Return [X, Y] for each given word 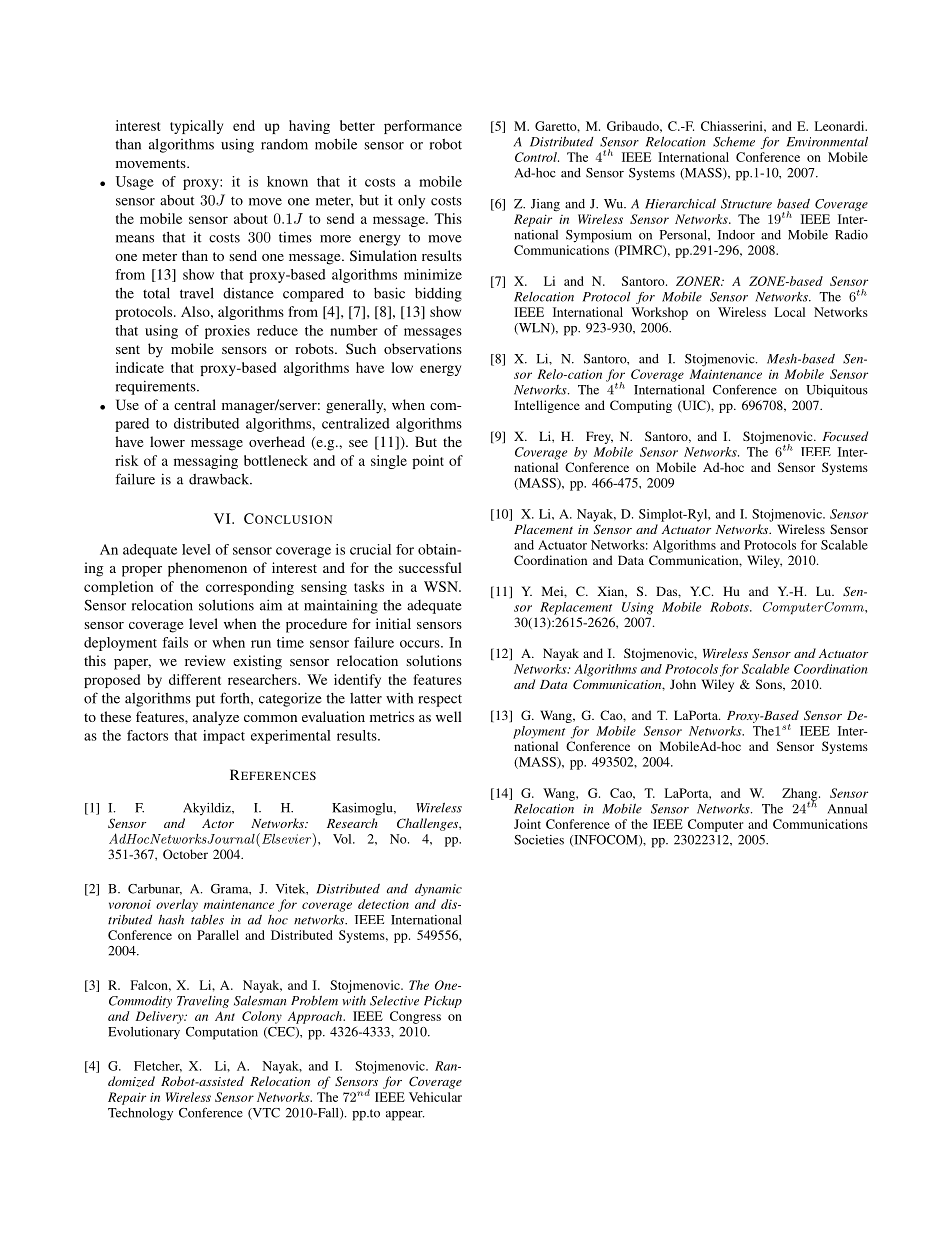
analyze [216, 718]
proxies [227, 332]
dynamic [438, 890]
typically [196, 127]
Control [537, 157]
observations [423, 348]
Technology [140, 1114]
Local [790, 312]
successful [430, 567]
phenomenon [207, 569]
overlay [177, 905]
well [449, 716]
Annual [847, 809]
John [683, 684]
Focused [845, 436]
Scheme [734, 142]
